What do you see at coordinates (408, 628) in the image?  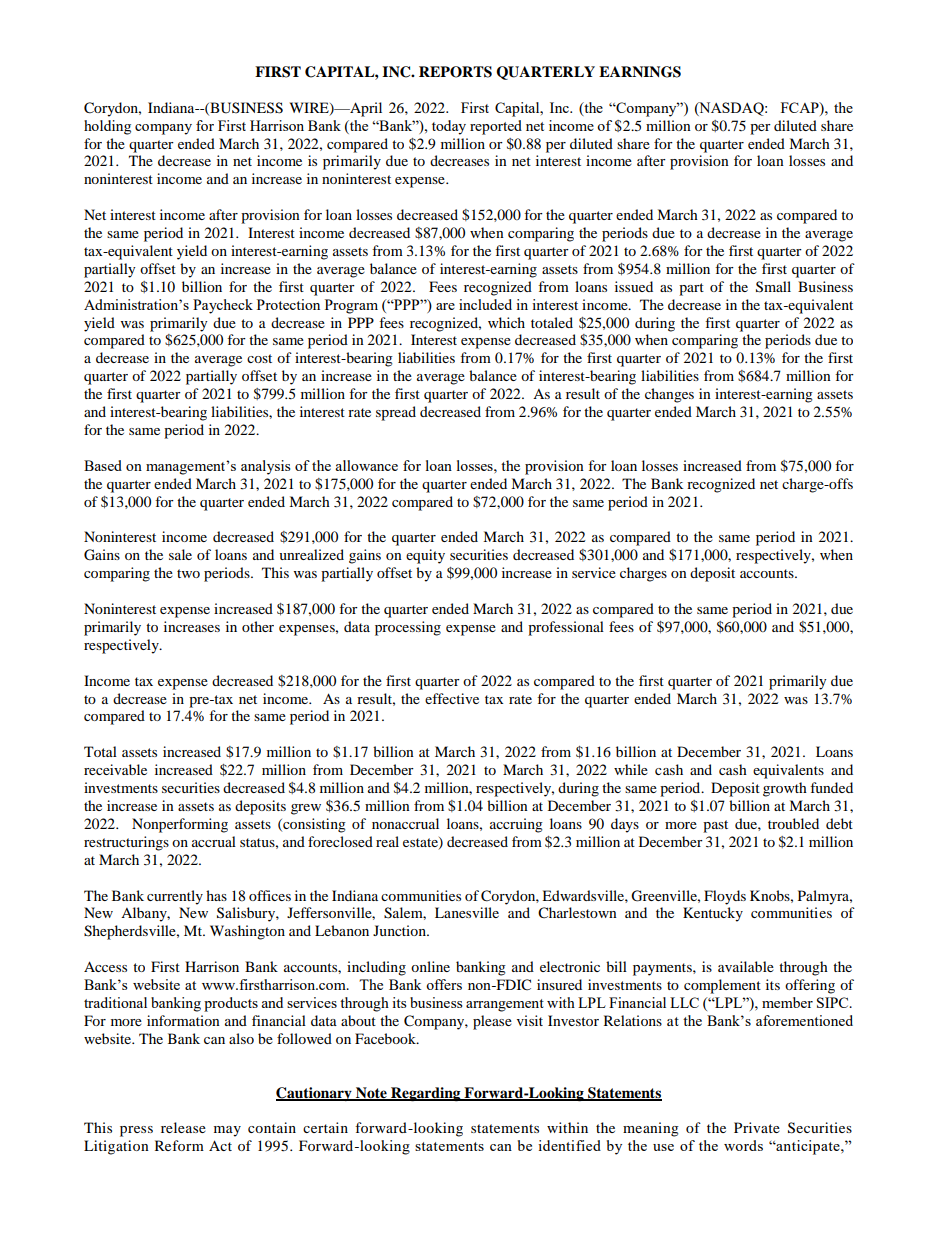 I see `processing` at bounding box center [408, 628].
